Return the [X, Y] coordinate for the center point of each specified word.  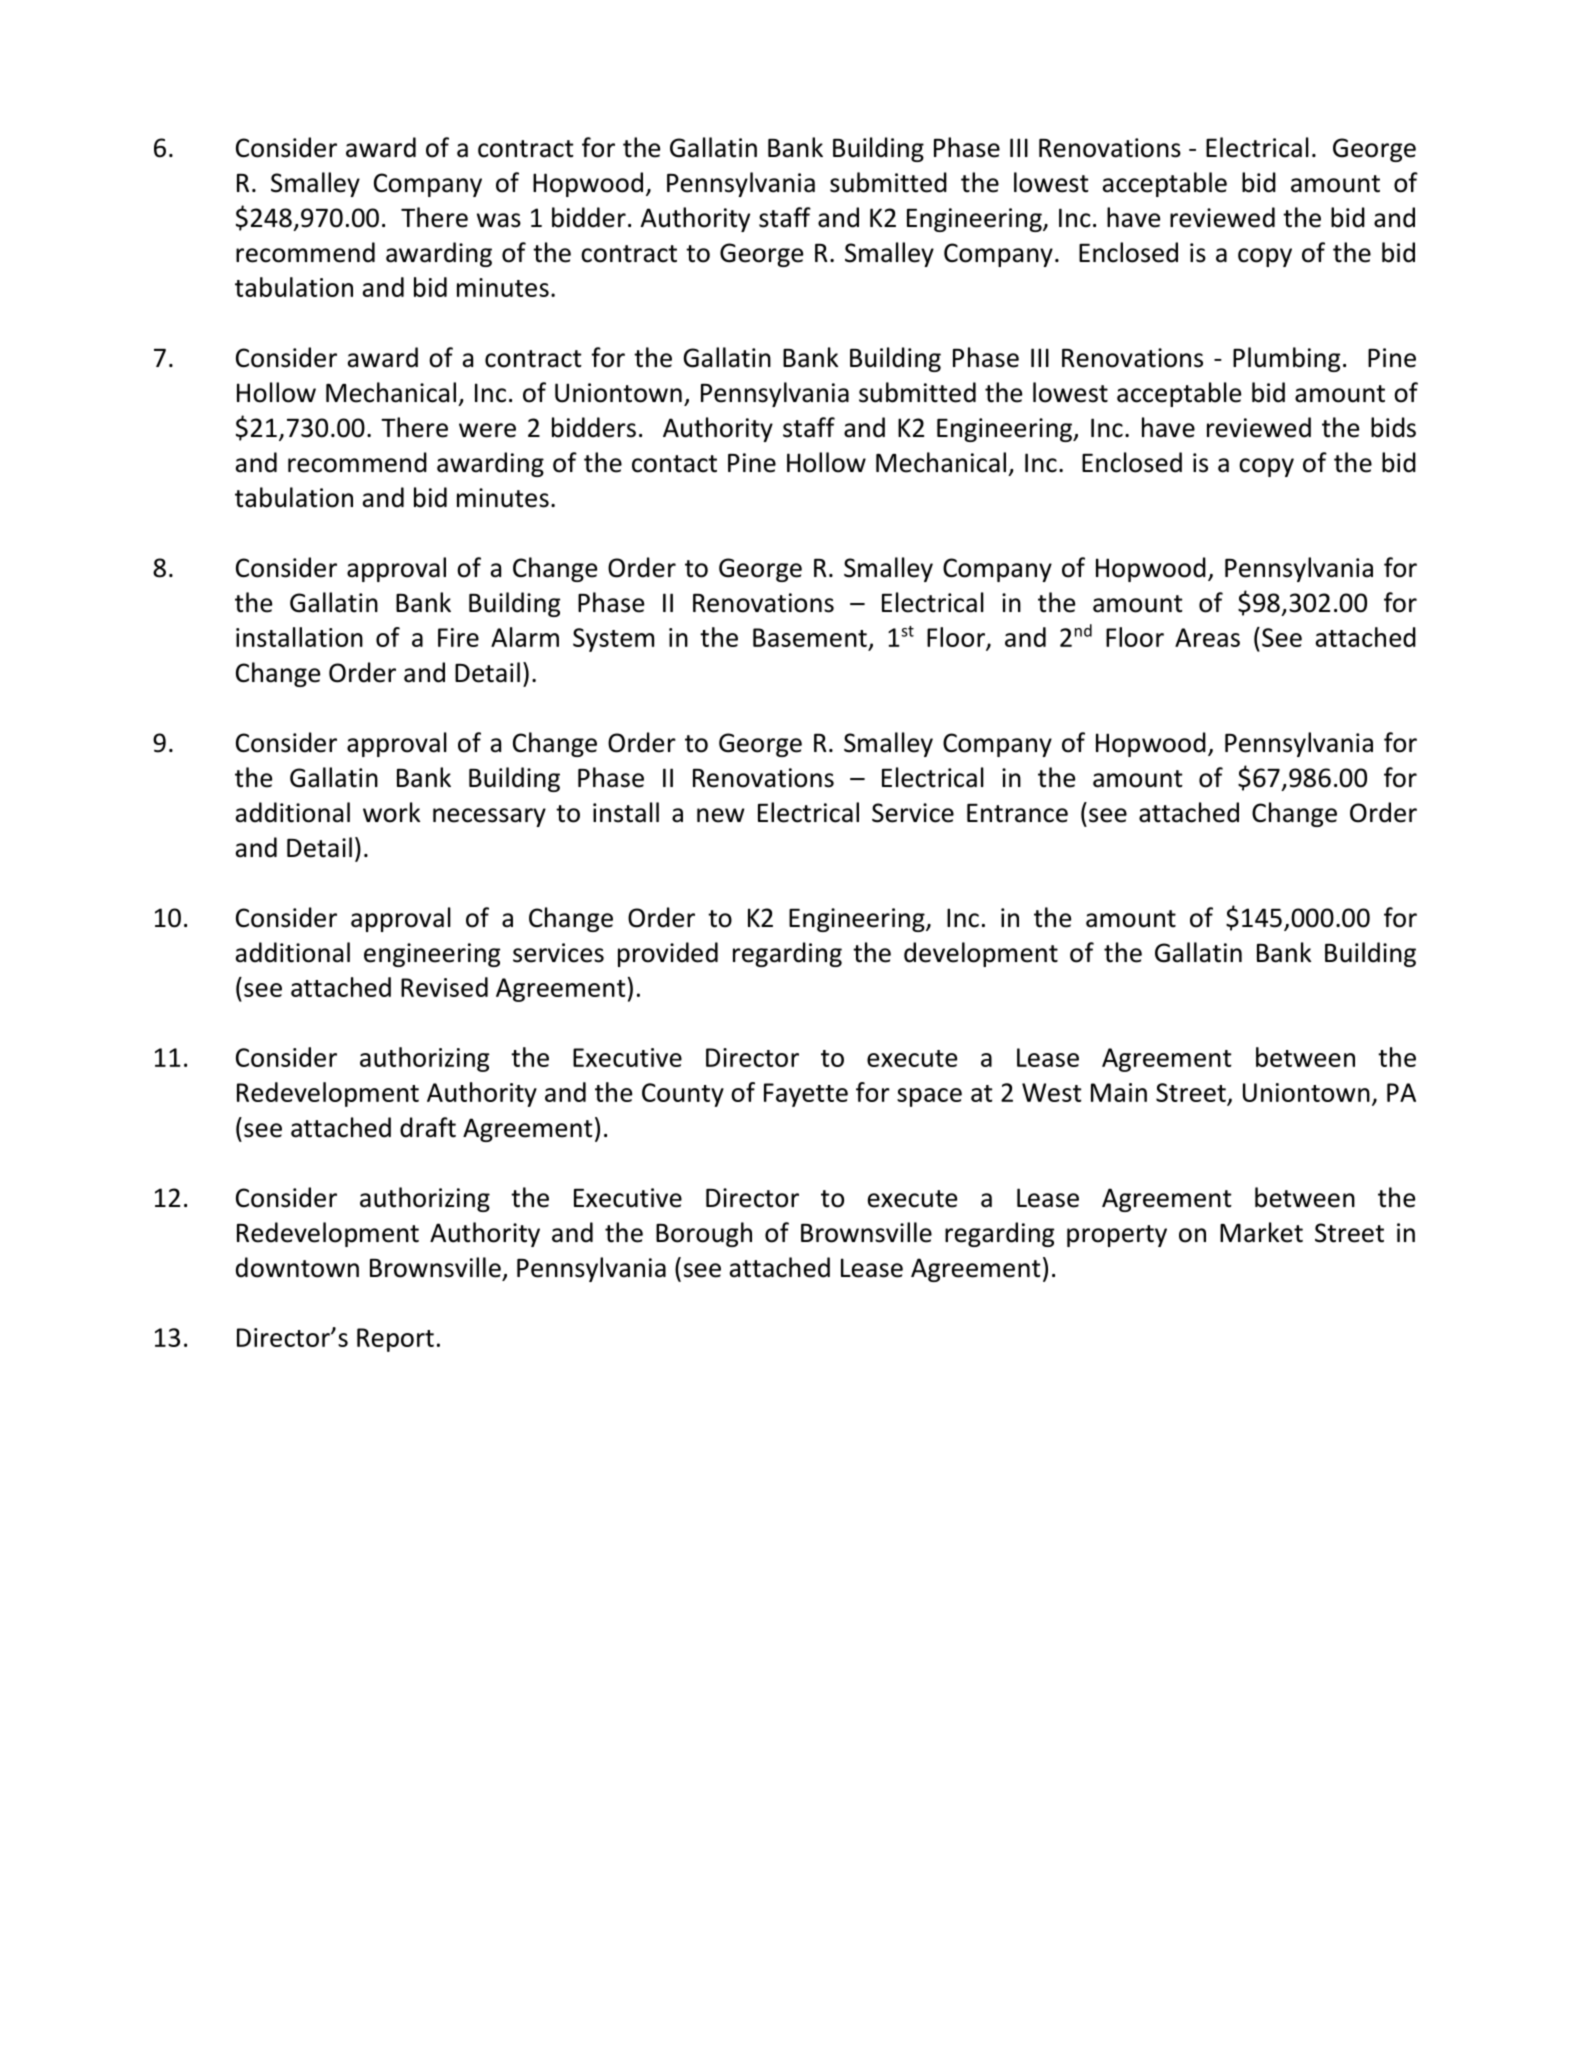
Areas [1207, 637]
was [499, 220]
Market [1261, 1232]
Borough [704, 1234]
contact [674, 464]
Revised [444, 987]
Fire [458, 637]
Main [1119, 1092]
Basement [810, 637]
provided [668, 954]
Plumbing [1286, 359]
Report [395, 1340]
